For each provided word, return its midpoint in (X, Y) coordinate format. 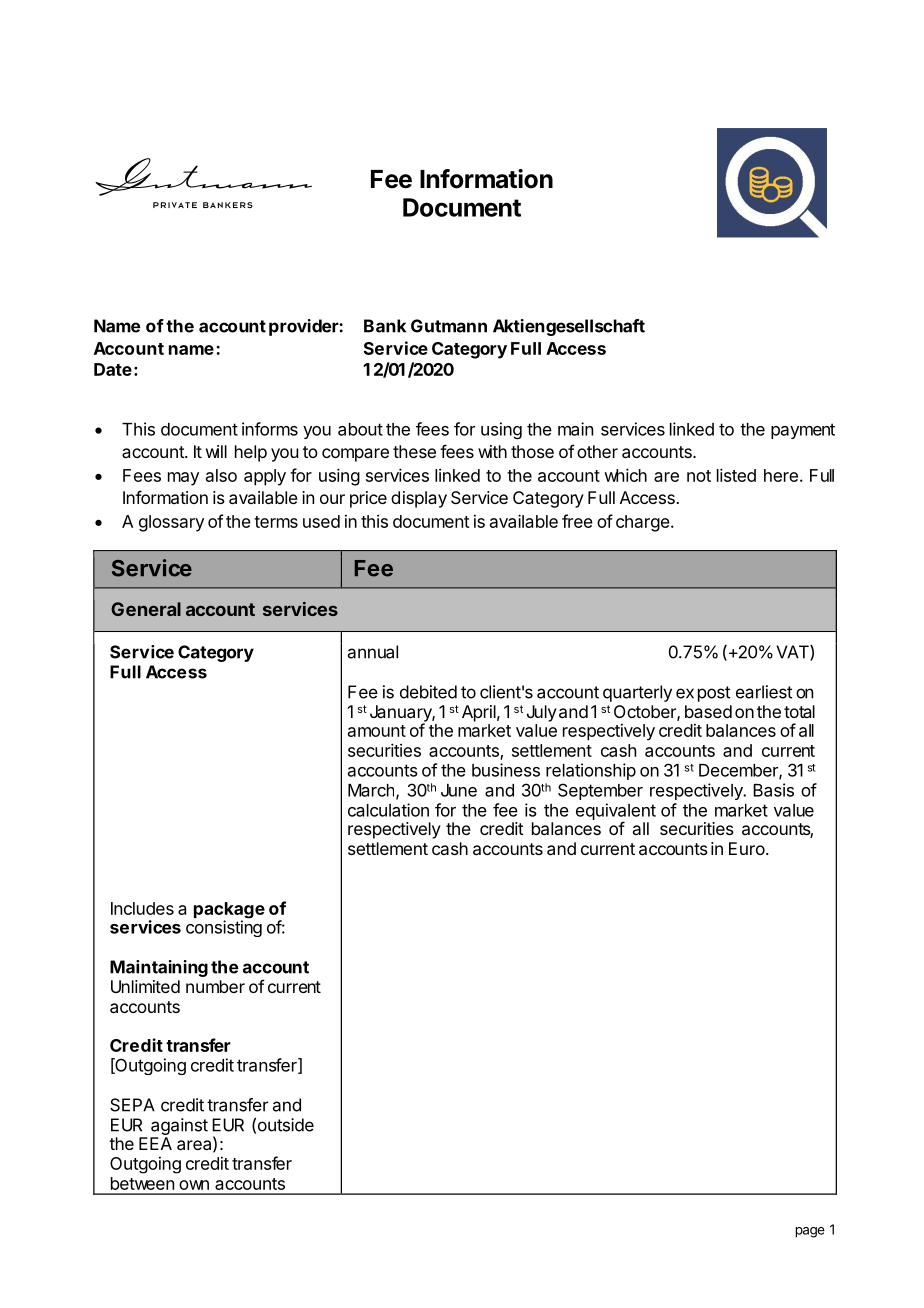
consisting (224, 927)
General (146, 609)
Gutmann (449, 326)
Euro (747, 848)
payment (803, 431)
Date (113, 369)
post (714, 694)
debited (428, 692)
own (194, 1185)
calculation (388, 810)
